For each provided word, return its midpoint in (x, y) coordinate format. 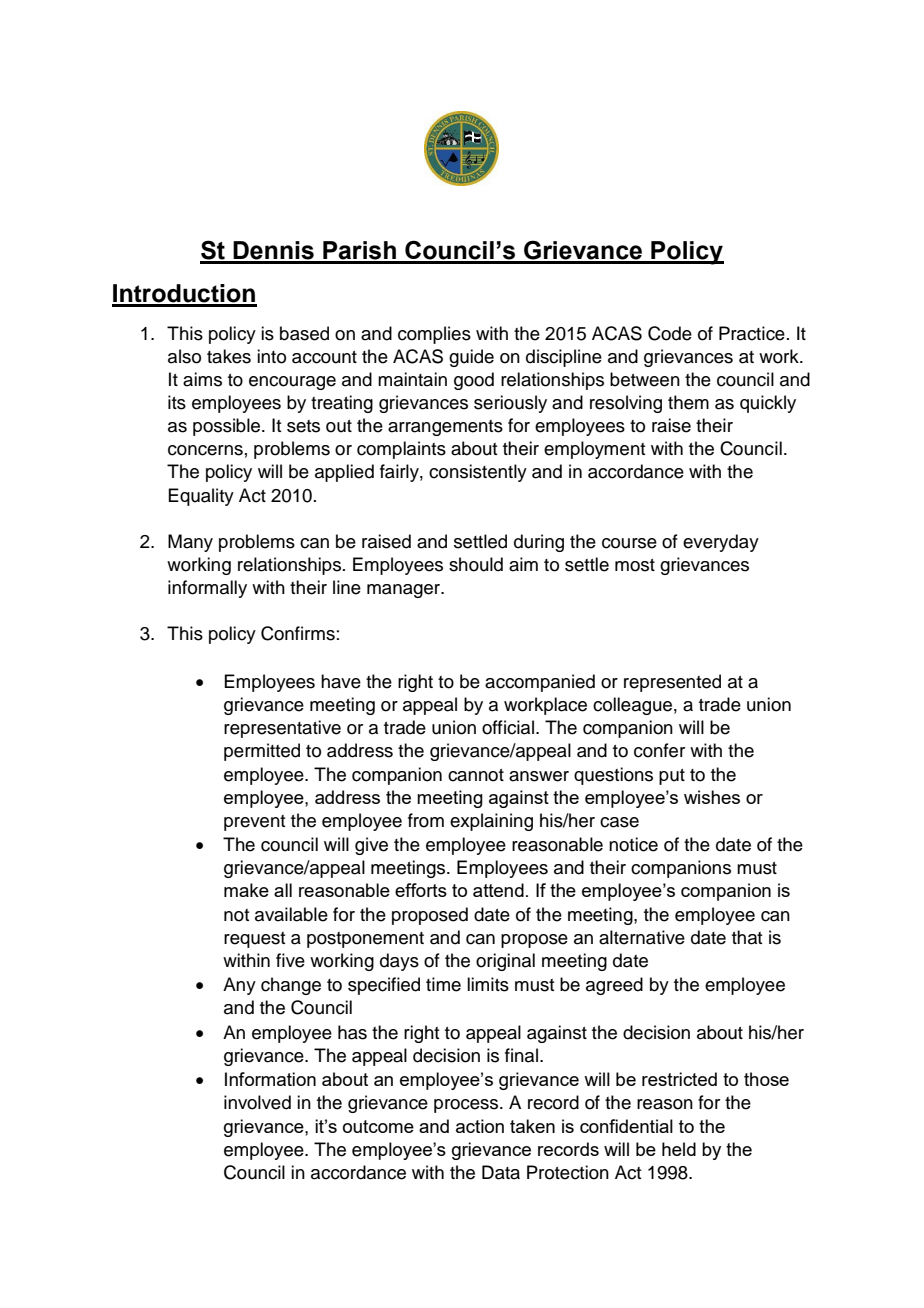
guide (471, 358)
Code (670, 333)
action (480, 1126)
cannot (476, 775)
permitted (262, 752)
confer (659, 750)
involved (257, 1102)
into (271, 356)
